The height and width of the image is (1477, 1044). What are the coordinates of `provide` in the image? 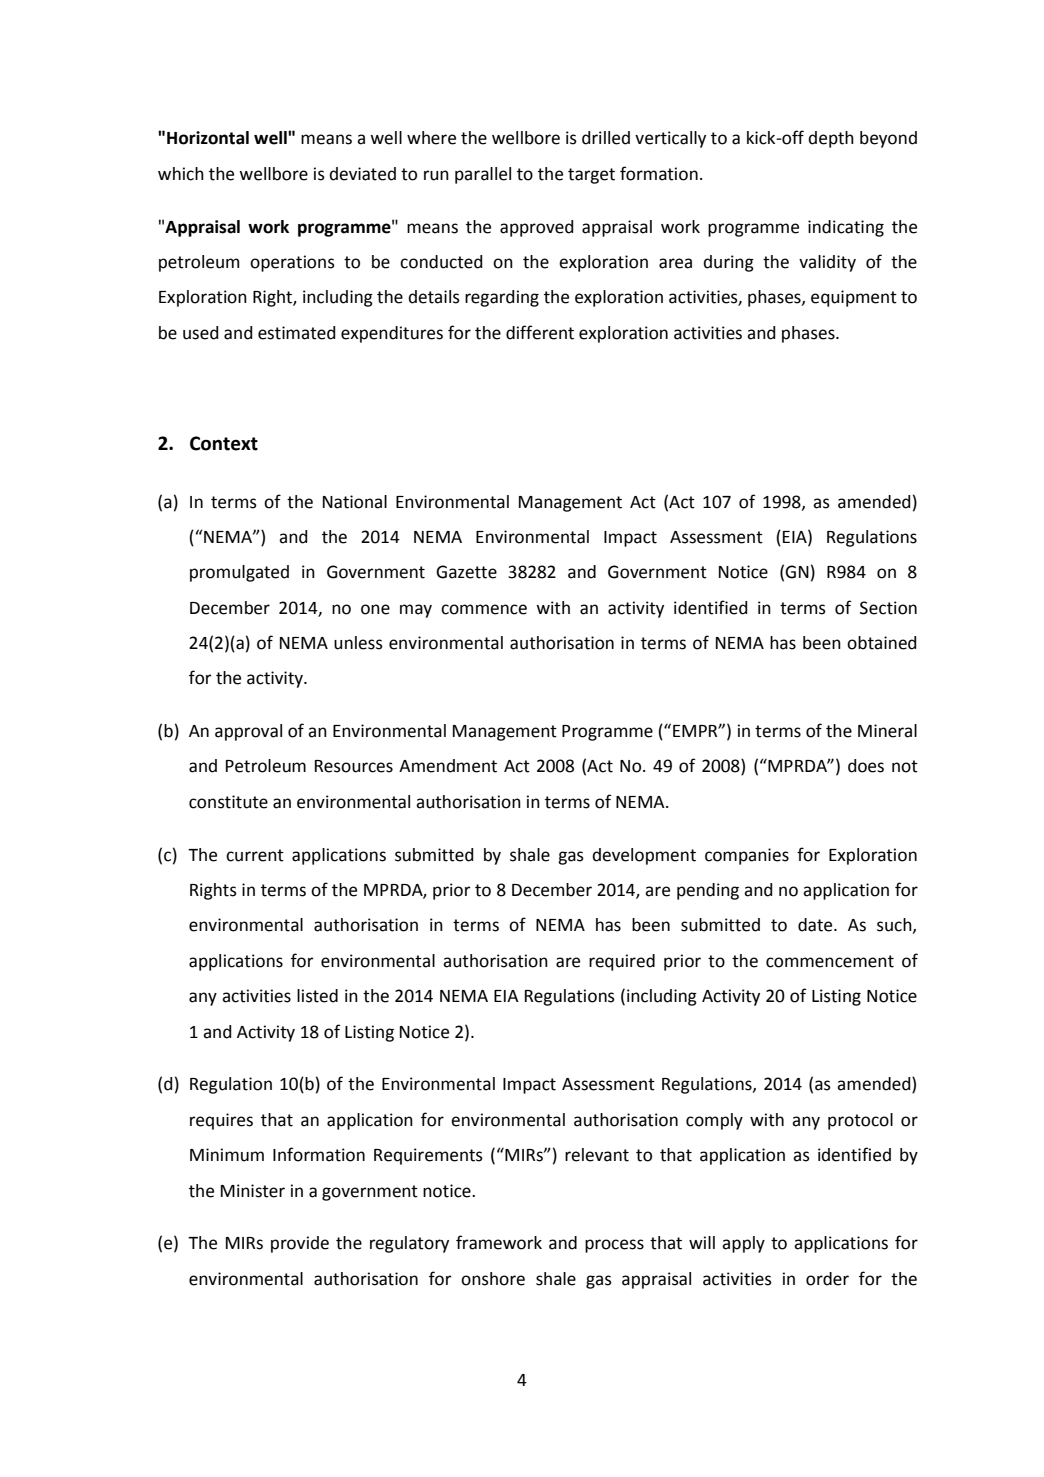 It's located at (300, 1244).
